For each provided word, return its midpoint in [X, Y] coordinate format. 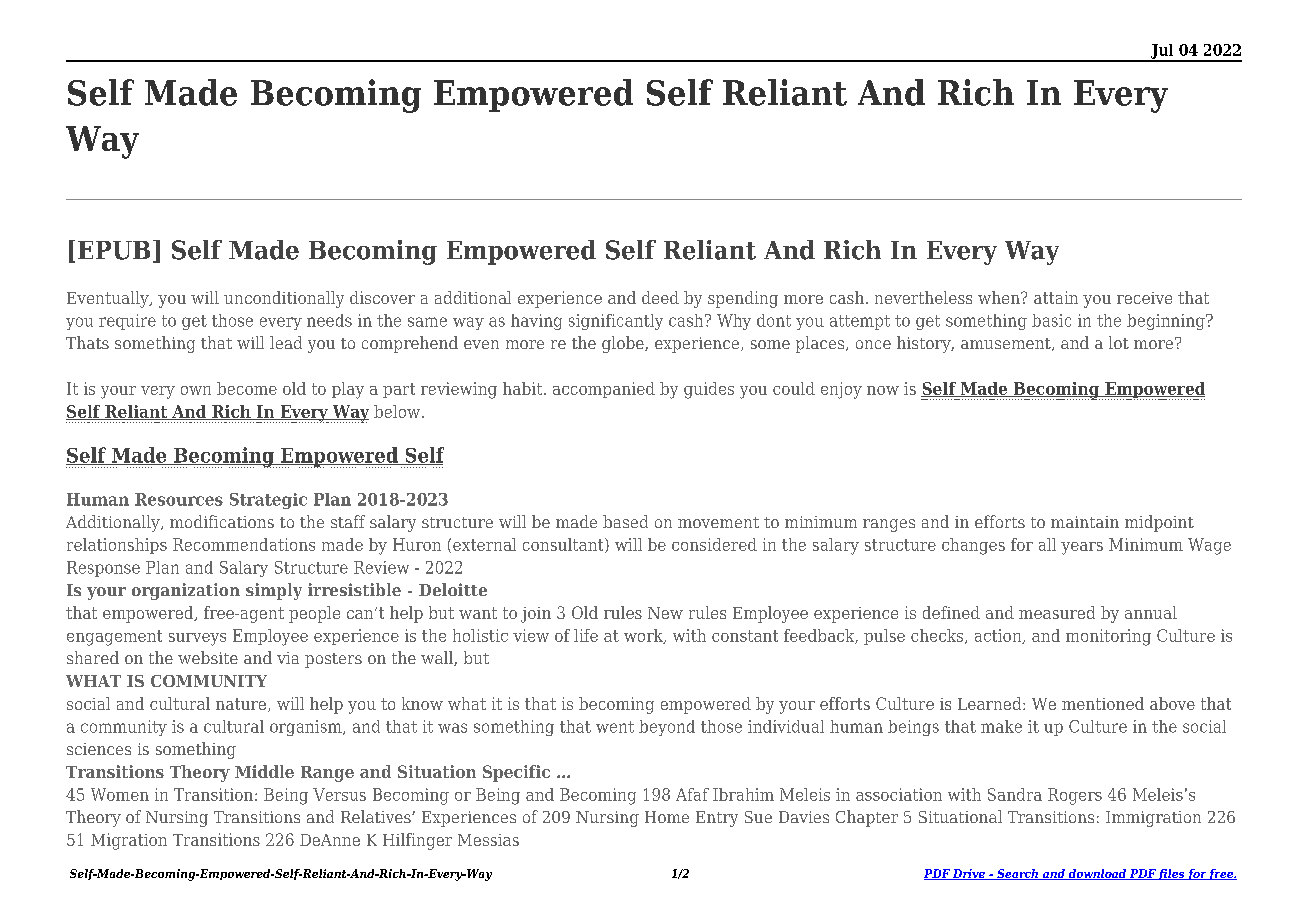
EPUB [114, 250]
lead [286, 342]
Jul [1162, 52]
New [665, 613]
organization [186, 591]
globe [624, 344]
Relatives [377, 816]
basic [1051, 320]
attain [1056, 297]
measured [1057, 612]
